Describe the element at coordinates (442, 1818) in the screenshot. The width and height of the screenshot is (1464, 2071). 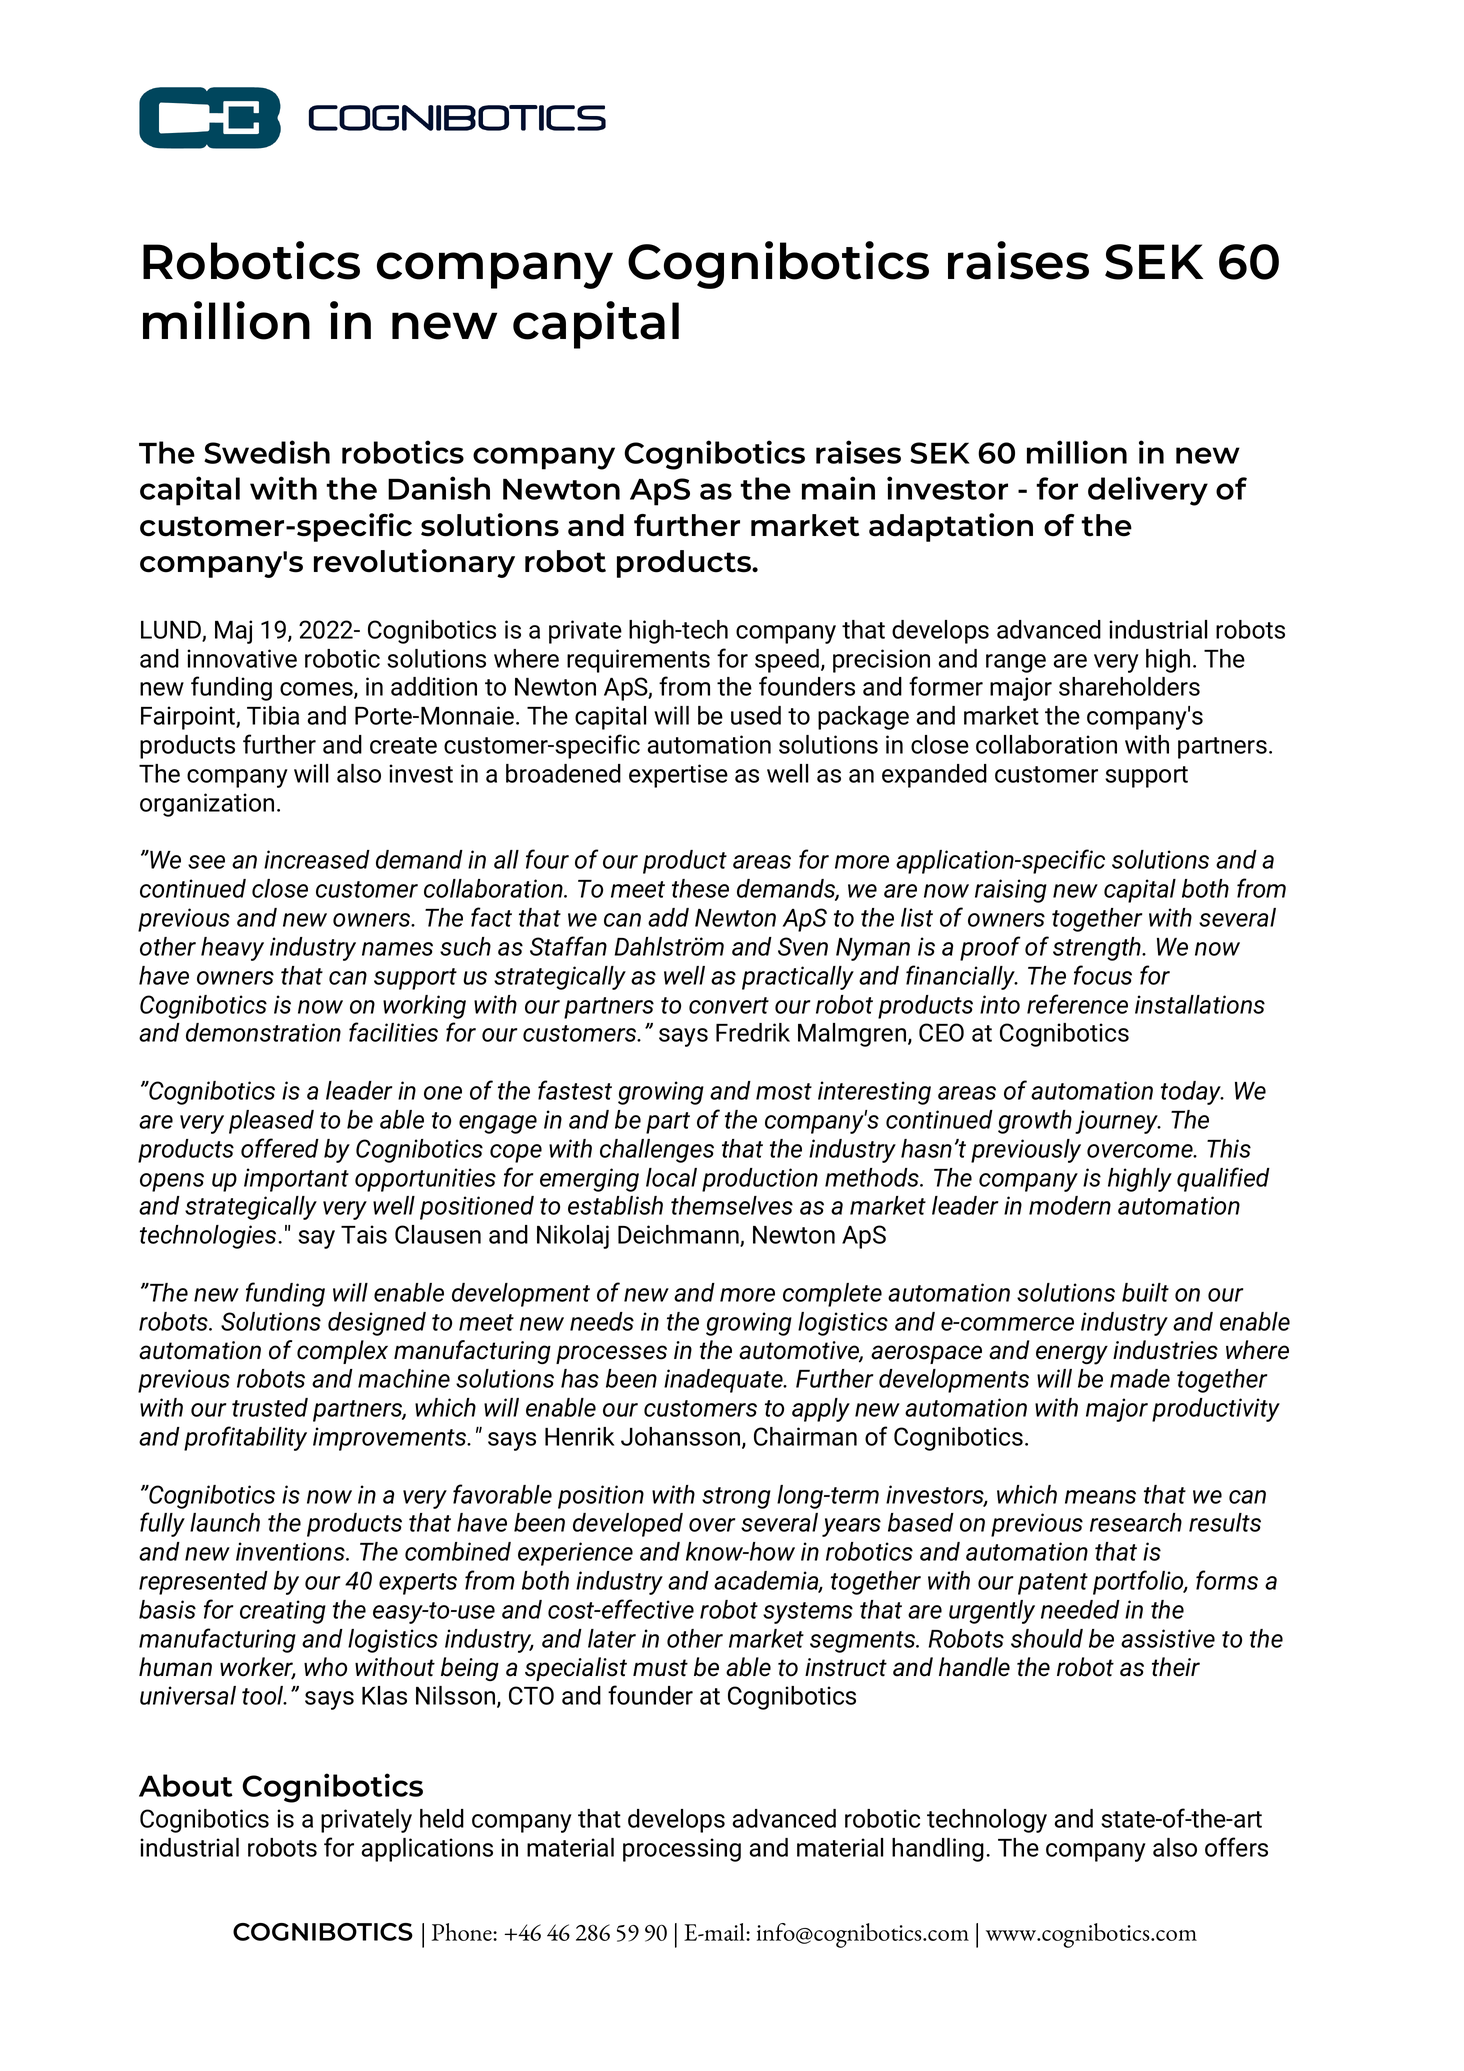
I see `held` at that location.
